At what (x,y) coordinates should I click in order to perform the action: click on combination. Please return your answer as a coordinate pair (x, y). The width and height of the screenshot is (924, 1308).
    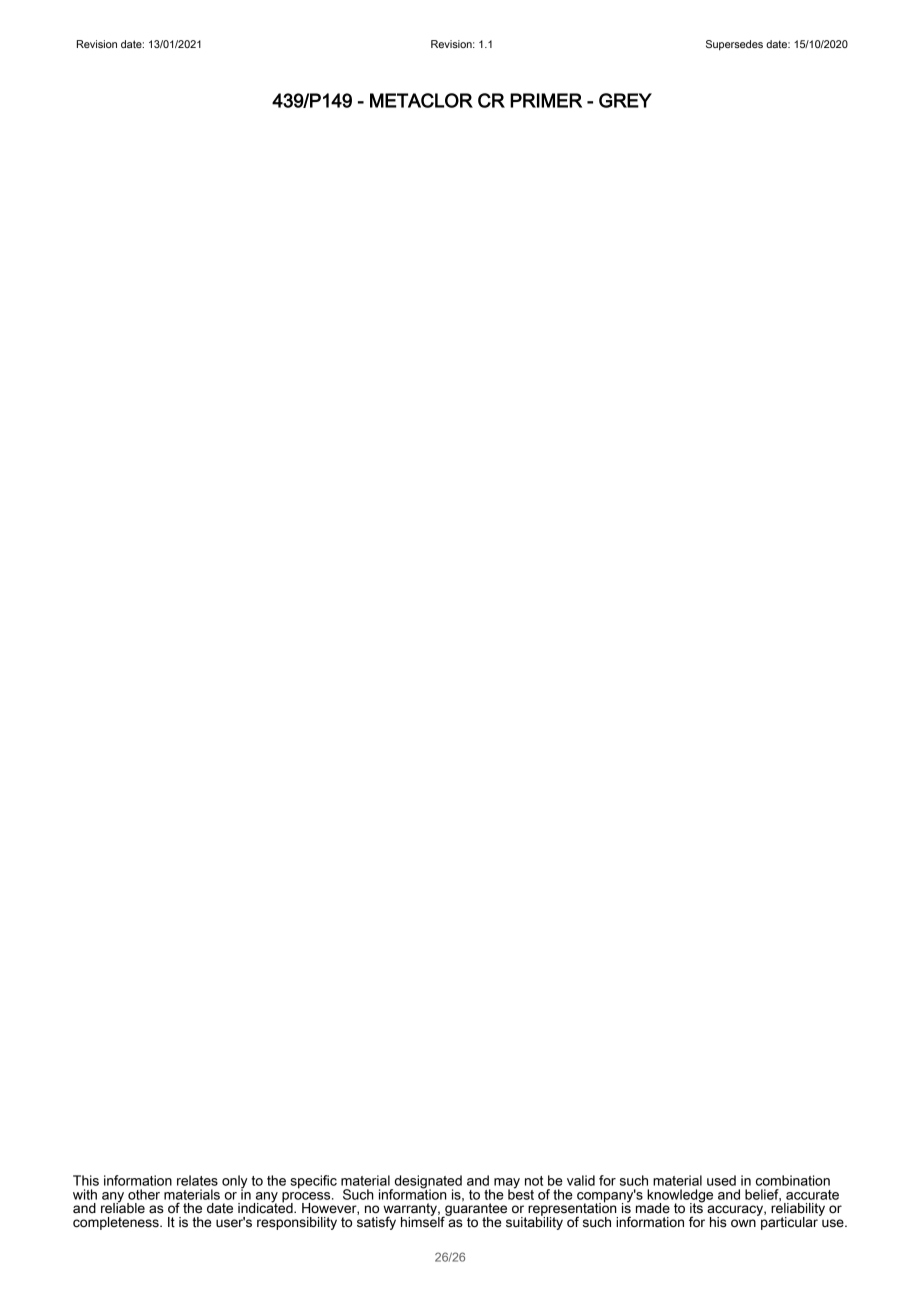
    Looking at the image, I should click on (793, 1180).
